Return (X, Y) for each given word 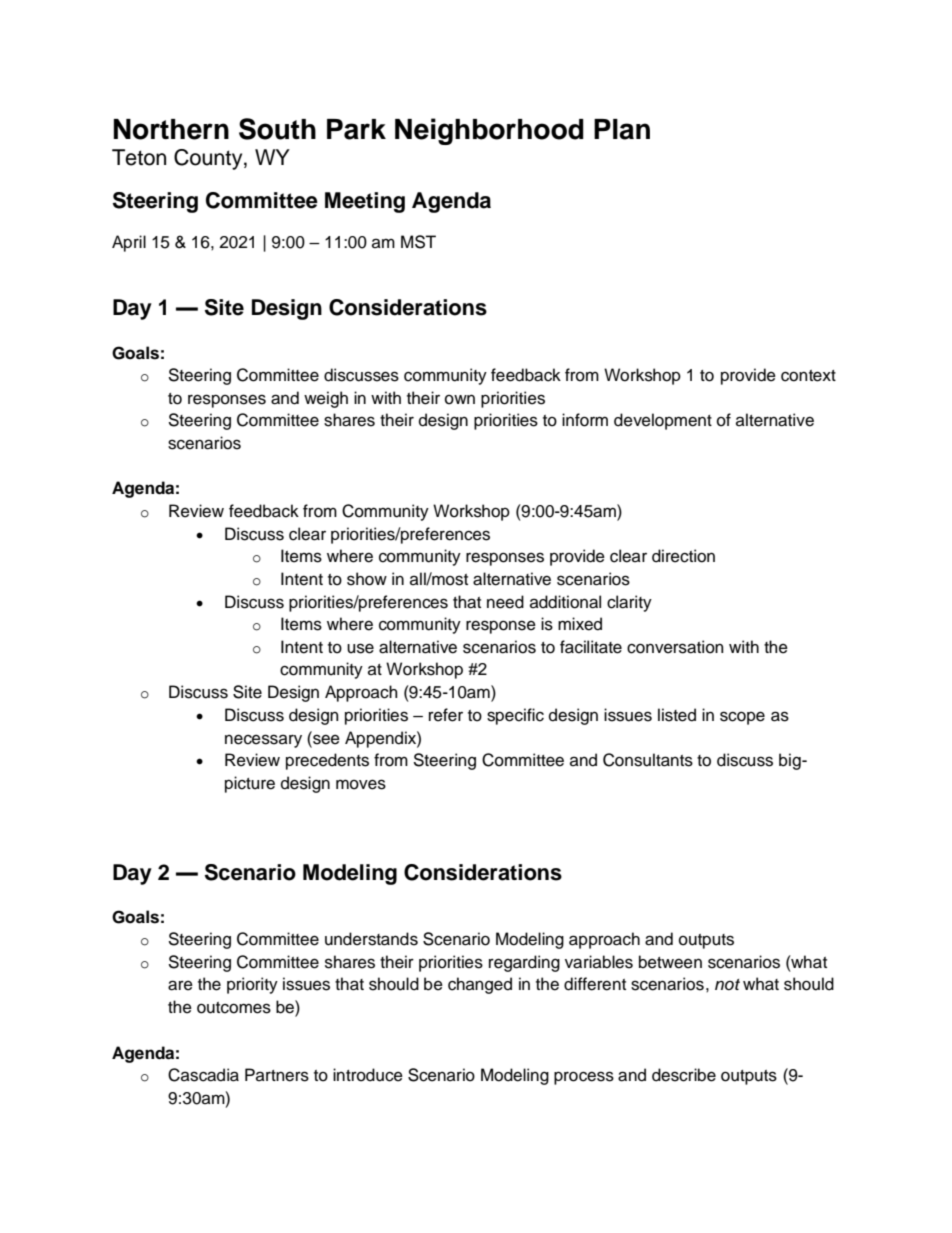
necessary (263, 741)
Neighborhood (489, 131)
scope (742, 718)
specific (515, 716)
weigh (326, 399)
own (460, 399)
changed (480, 985)
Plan (622, 129)
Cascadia (203, 1075)
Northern (171, 129)
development (663, 421)
